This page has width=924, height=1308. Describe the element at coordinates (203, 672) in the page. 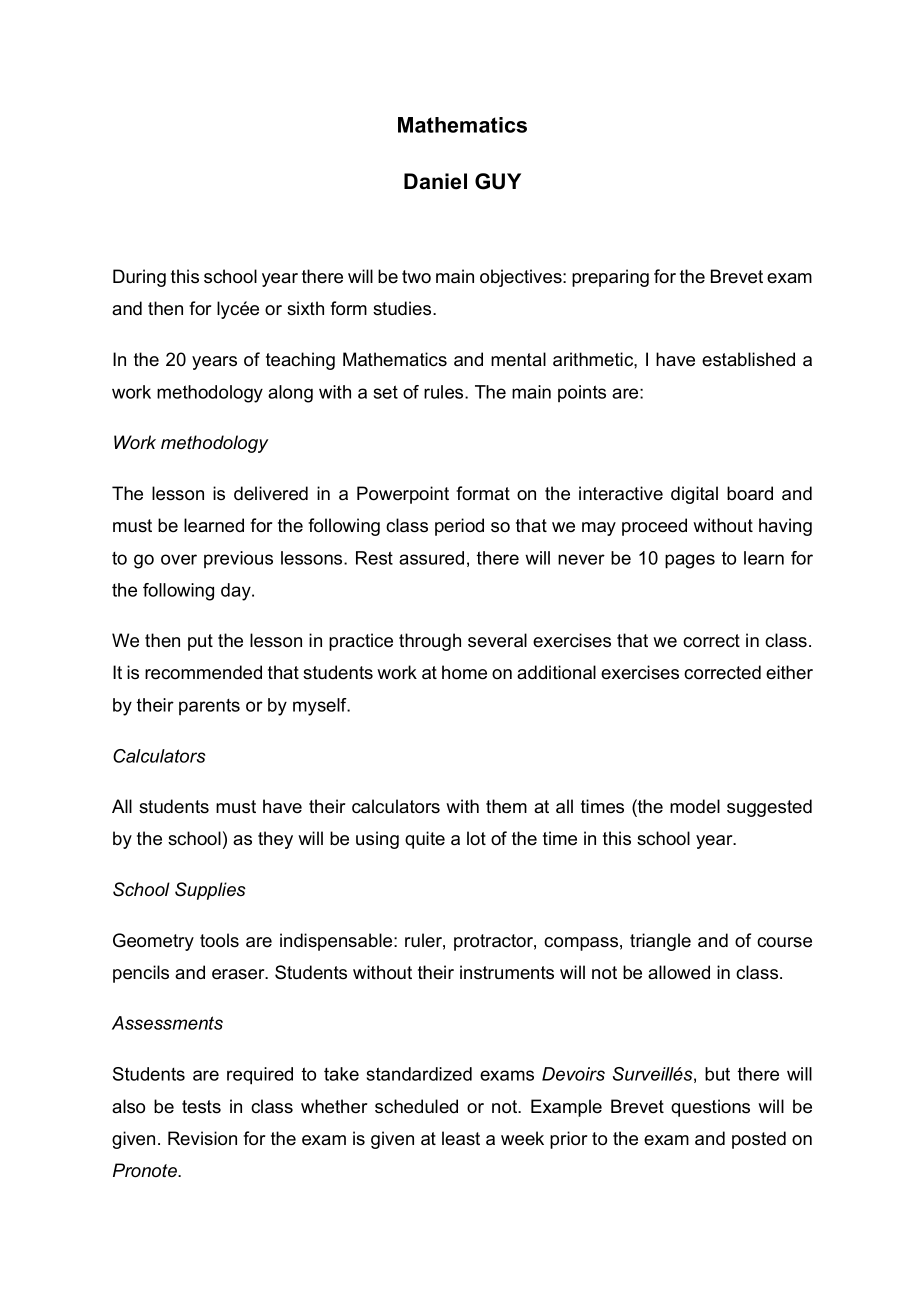

I see `recommended` at that location.
